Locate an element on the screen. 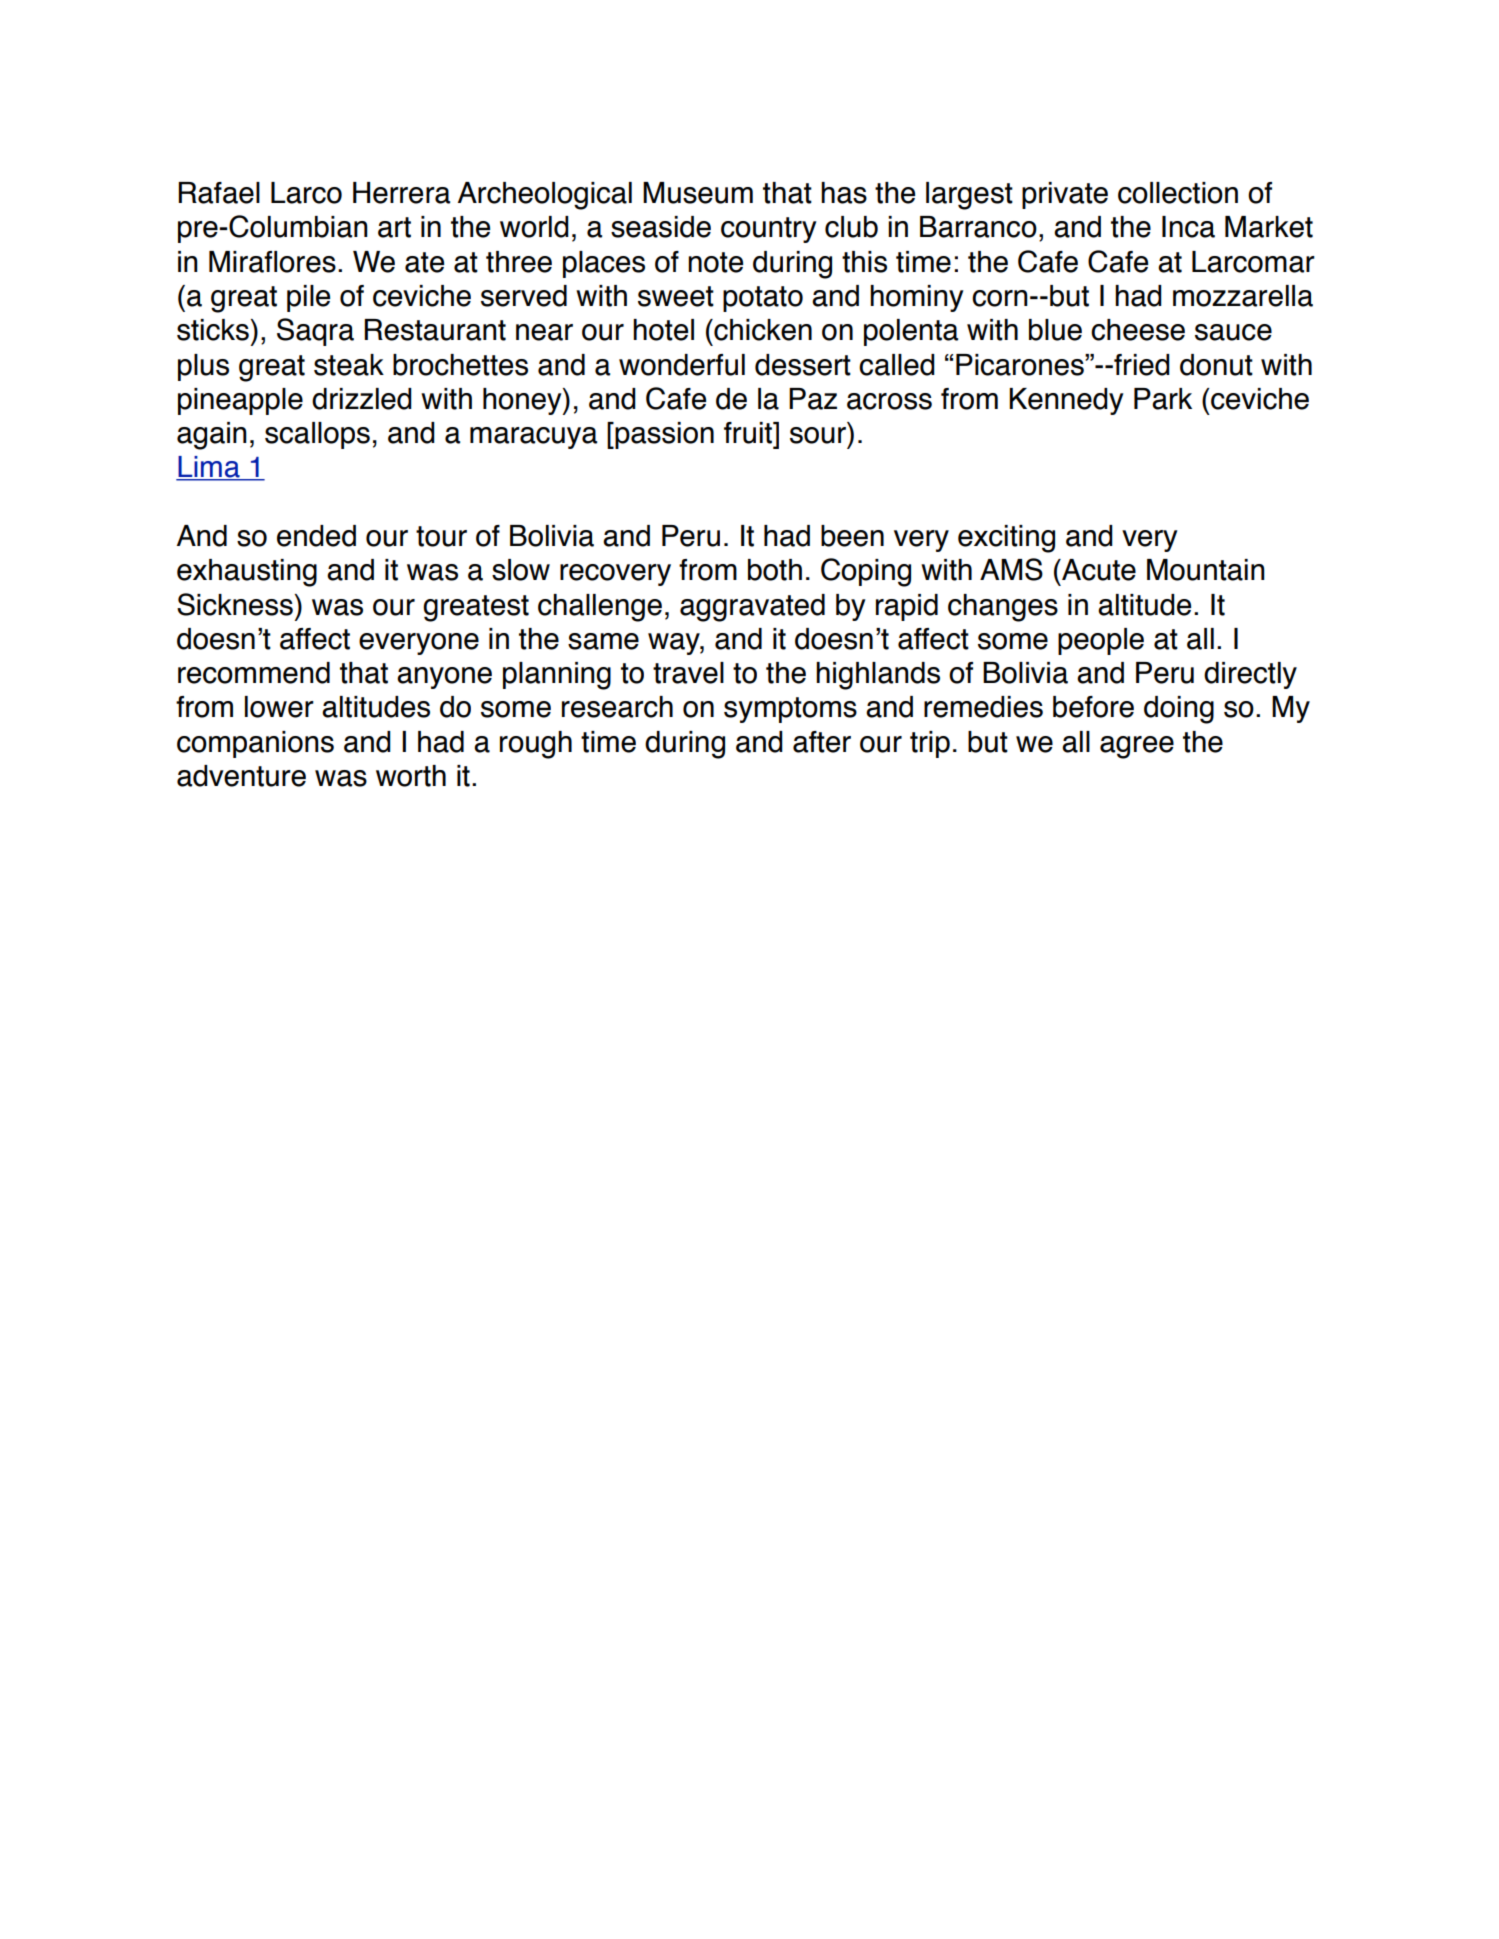 The image size is (1499, 1939). Museum is located at coordinates (698, 193).
